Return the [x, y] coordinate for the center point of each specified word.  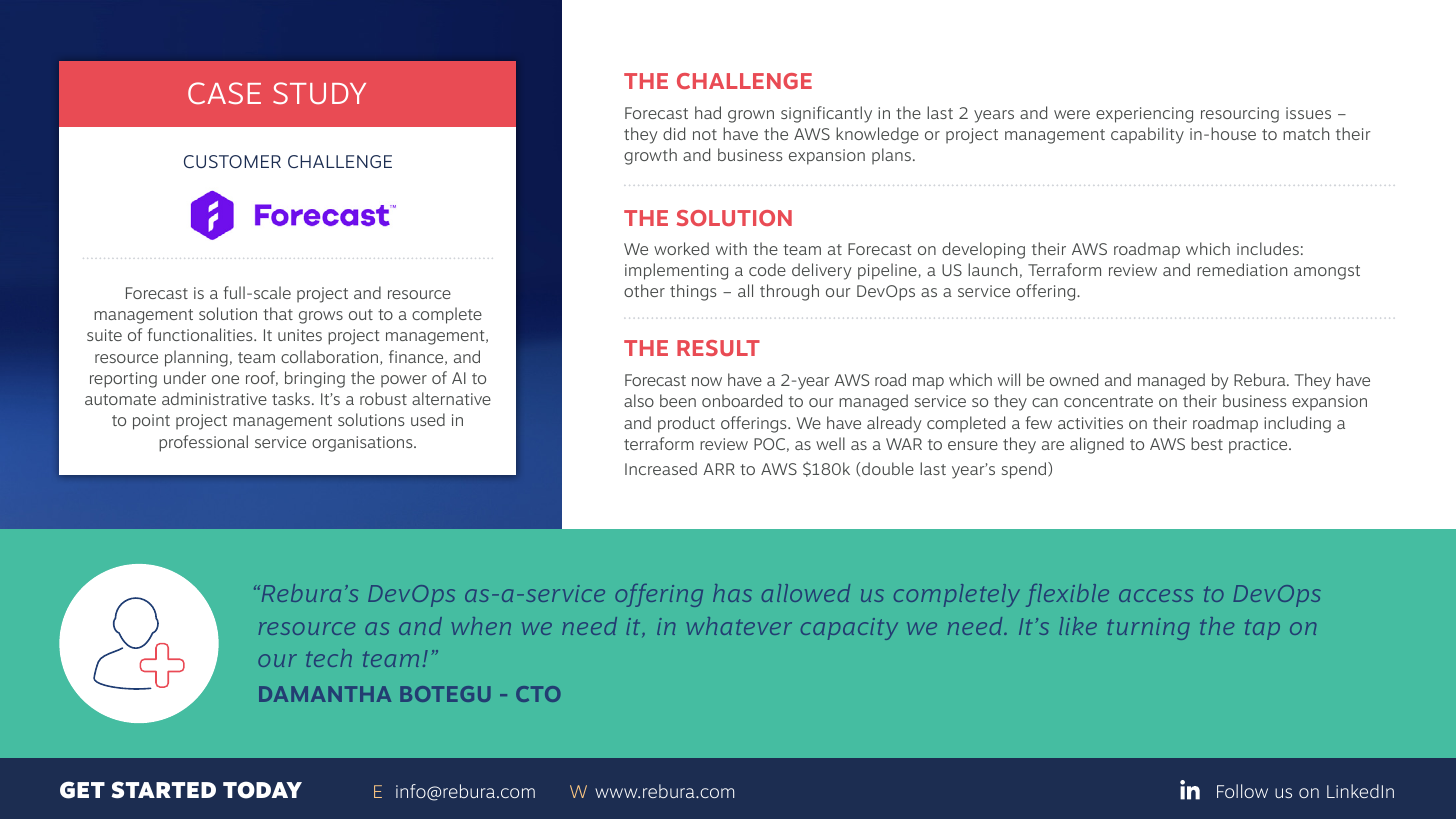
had [708, 112]
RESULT [718, 348]
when [481, 626]
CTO [538, 694]
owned [1074, 379]
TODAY [262, 790]
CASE [224, 93]
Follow [1242, 791]
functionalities [201, 334]
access [1156, 595]
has [732, 593]
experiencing [1144, 115]
